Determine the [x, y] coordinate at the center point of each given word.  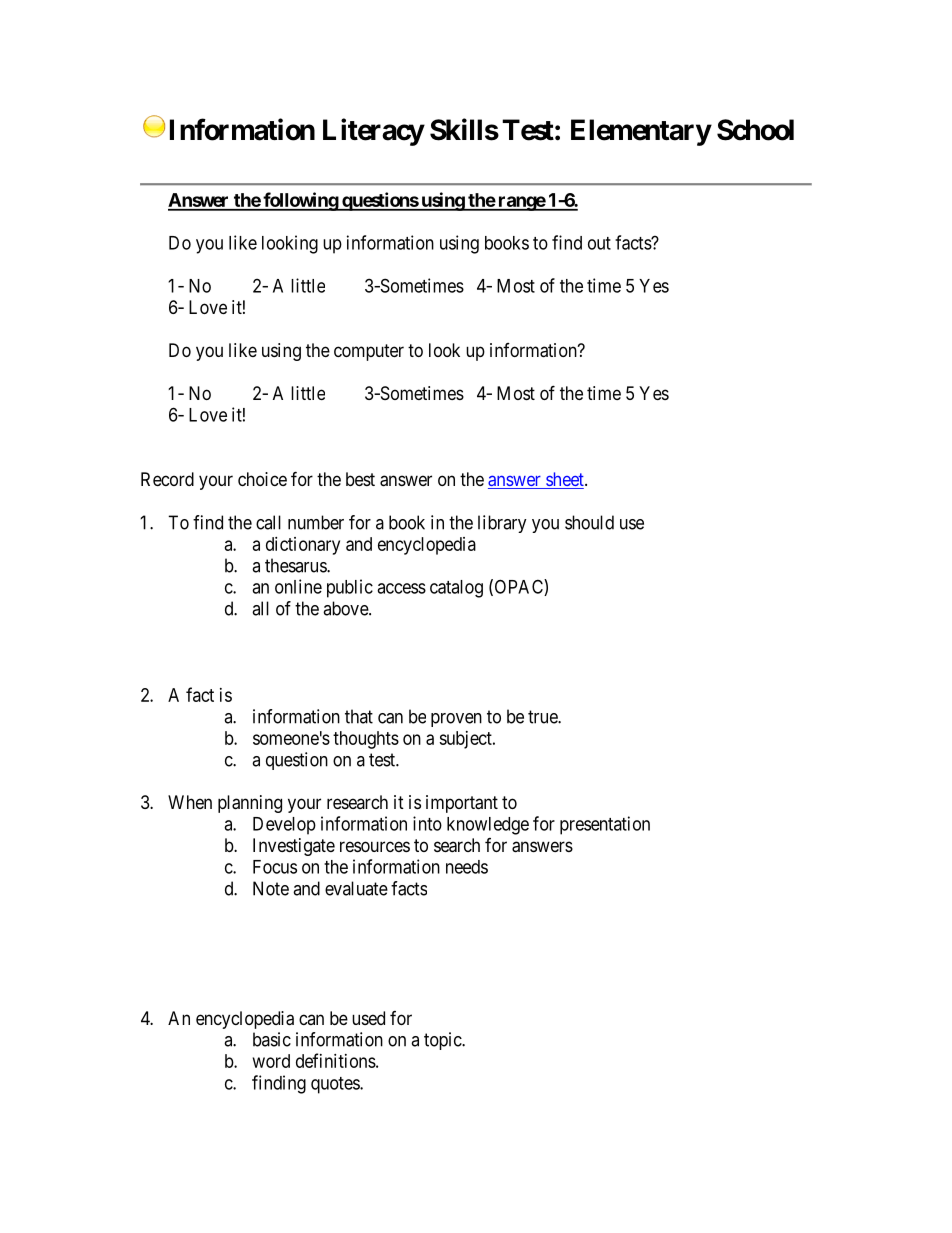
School [755, 130]
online [298, 586]
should [589, 522]
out [599, 243]
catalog [456, 589]
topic [443, 1041]
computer [369, 352]
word [271, 1061]
